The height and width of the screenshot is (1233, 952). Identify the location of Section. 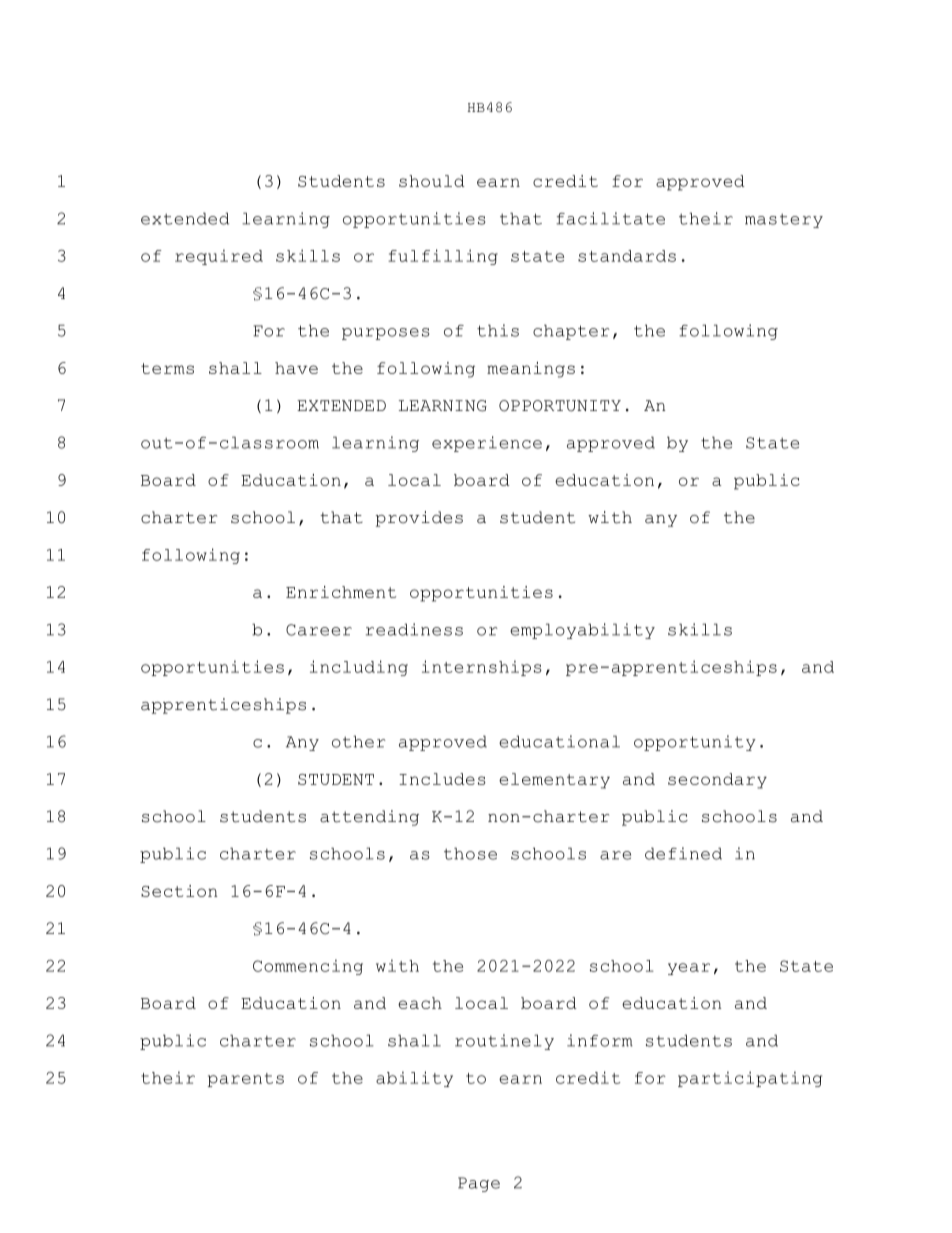
(179, 891).
